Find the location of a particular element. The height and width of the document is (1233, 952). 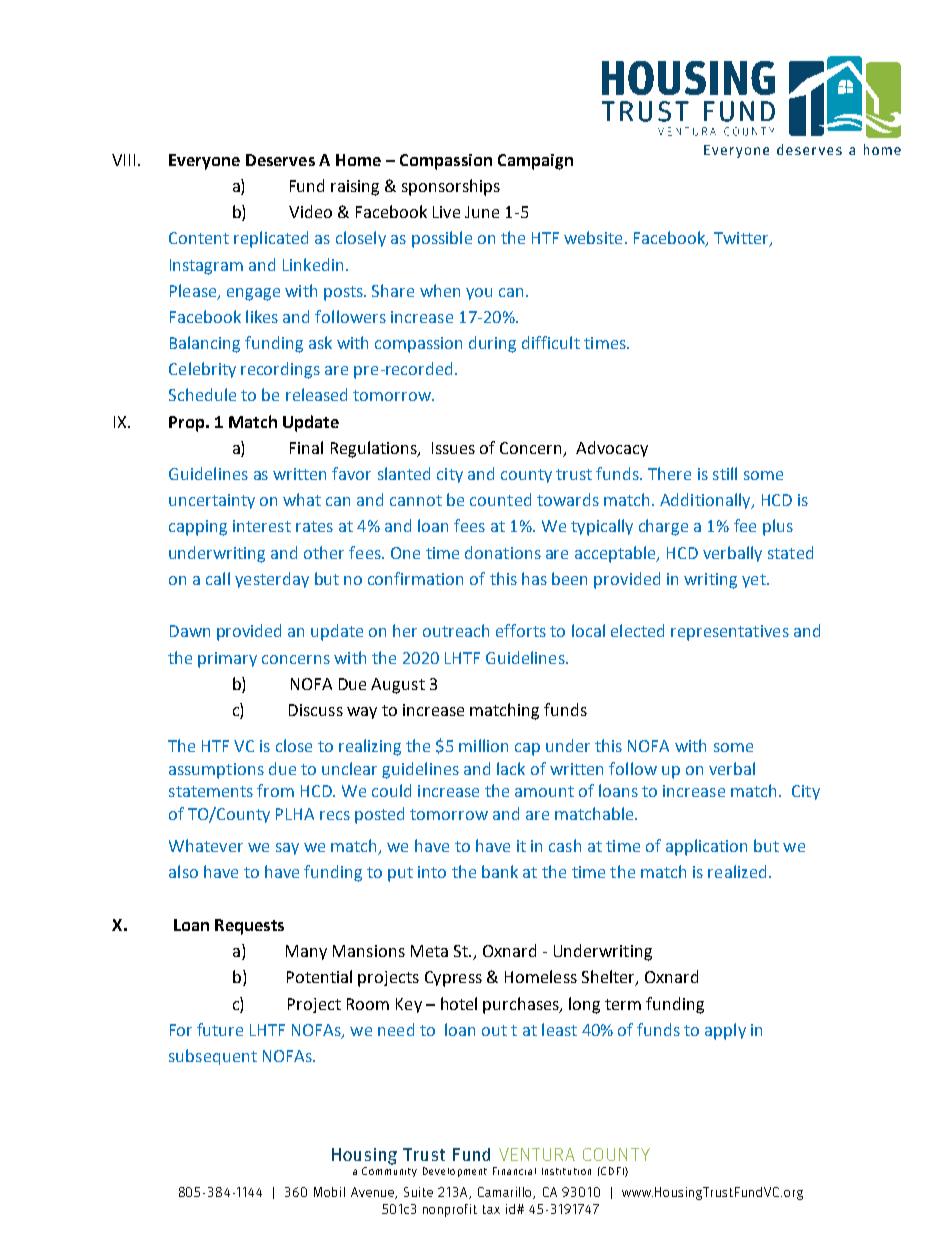

Issues is located at coordinates (453, 448).
